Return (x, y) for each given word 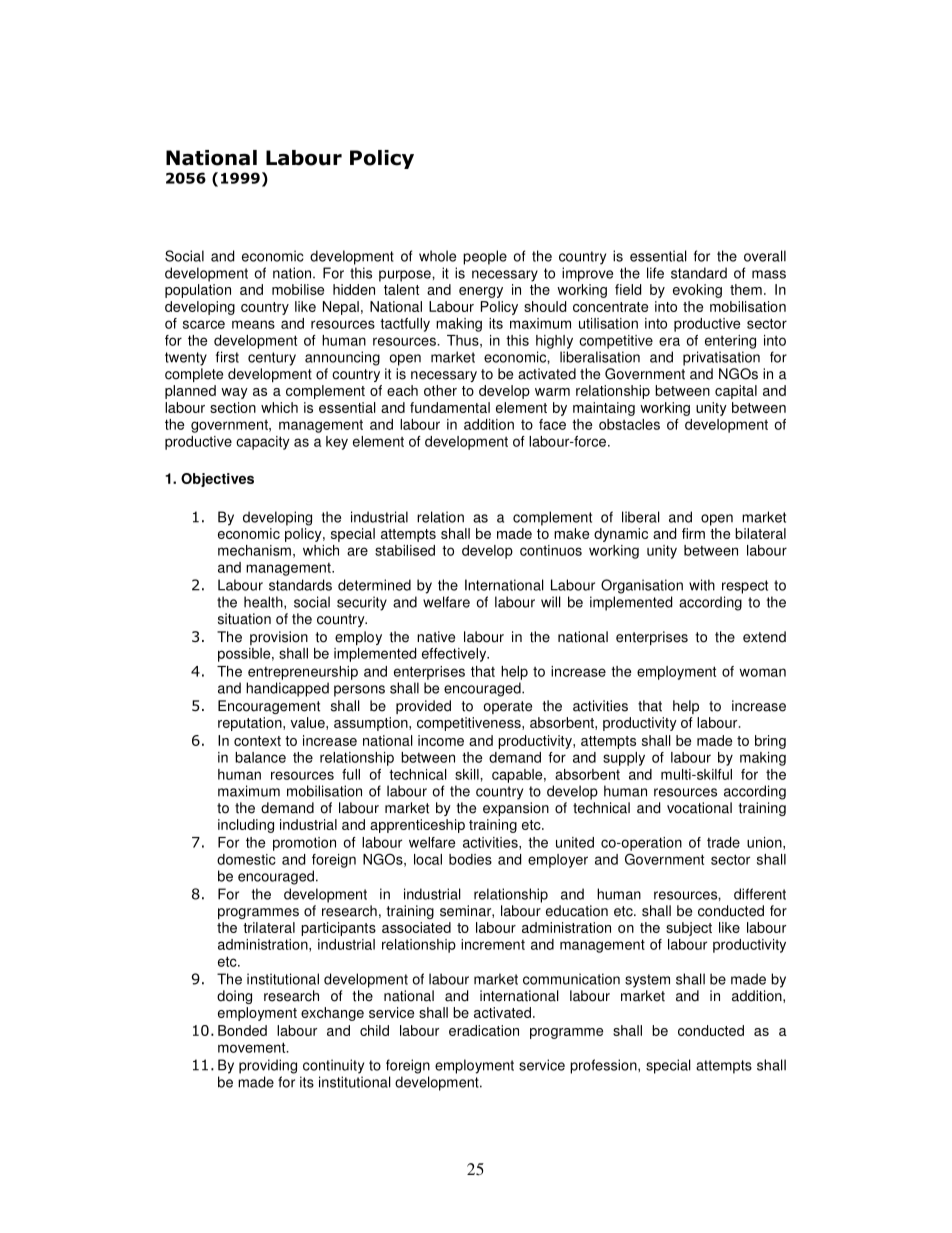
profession (604, 1066)
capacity (263, 443)
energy (481, 292)
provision (279, 638)
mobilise (298, 289)
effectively (455, 655)
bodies (470, 859)
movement (253, 1047)
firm (693, 533)
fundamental (450, 407)
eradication (484, 1030)
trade (723, 842)
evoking (697, 291)
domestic (246, 859)
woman (762, 672)
